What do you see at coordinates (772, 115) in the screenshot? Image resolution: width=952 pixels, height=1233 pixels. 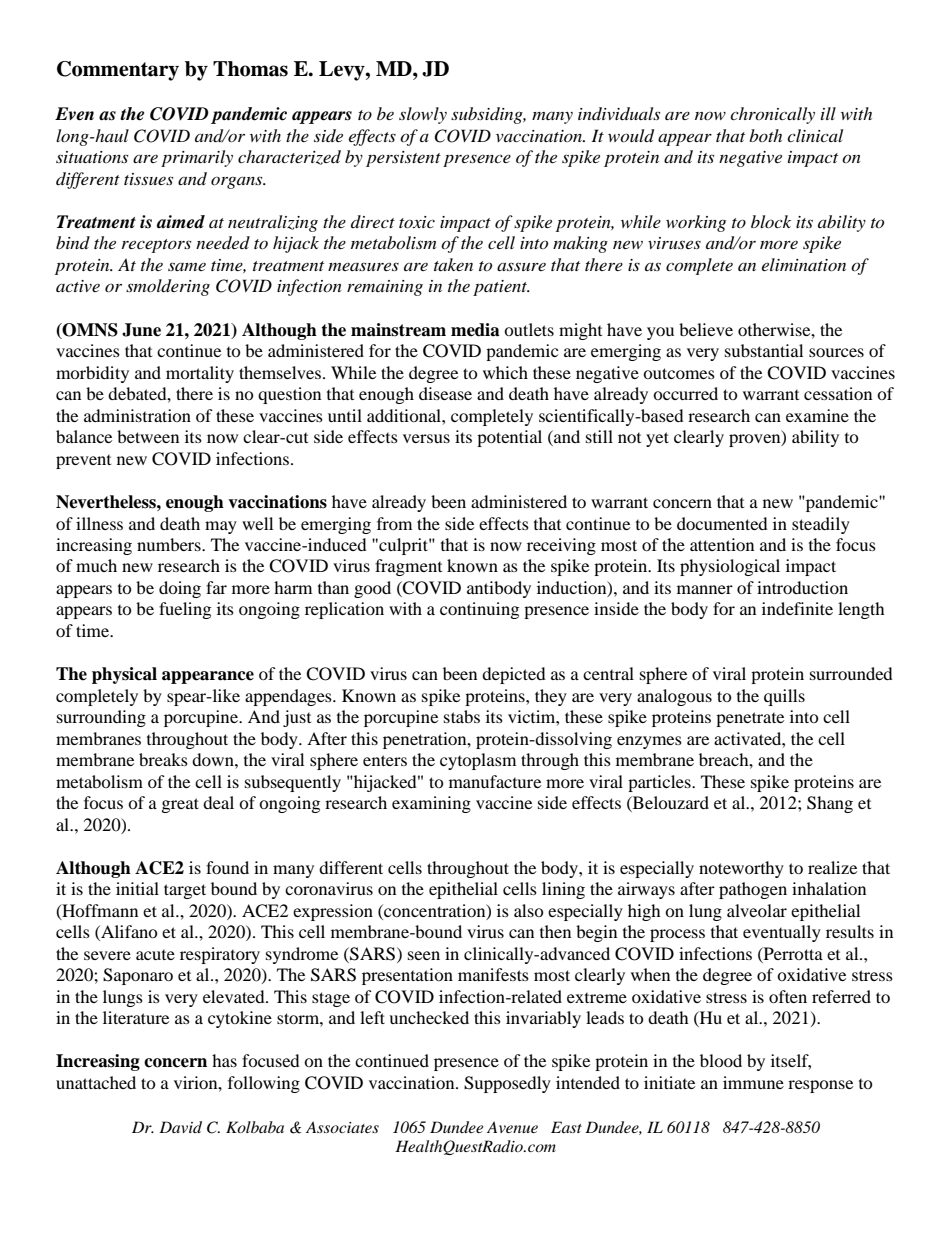 I see `chronically` at bounding box center [772, 115].
